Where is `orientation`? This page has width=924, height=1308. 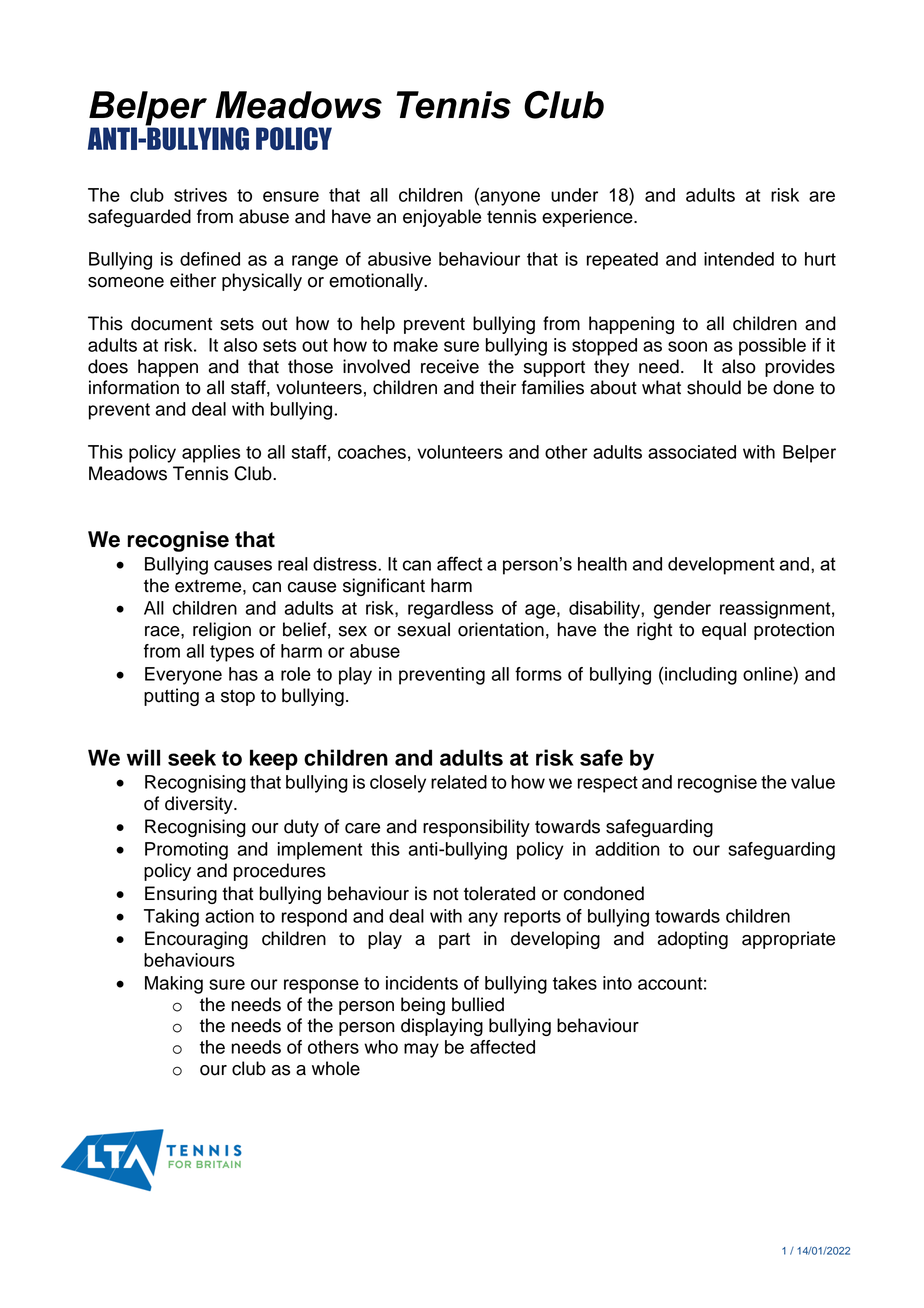
orientation is located at coordinates (501, 629).
